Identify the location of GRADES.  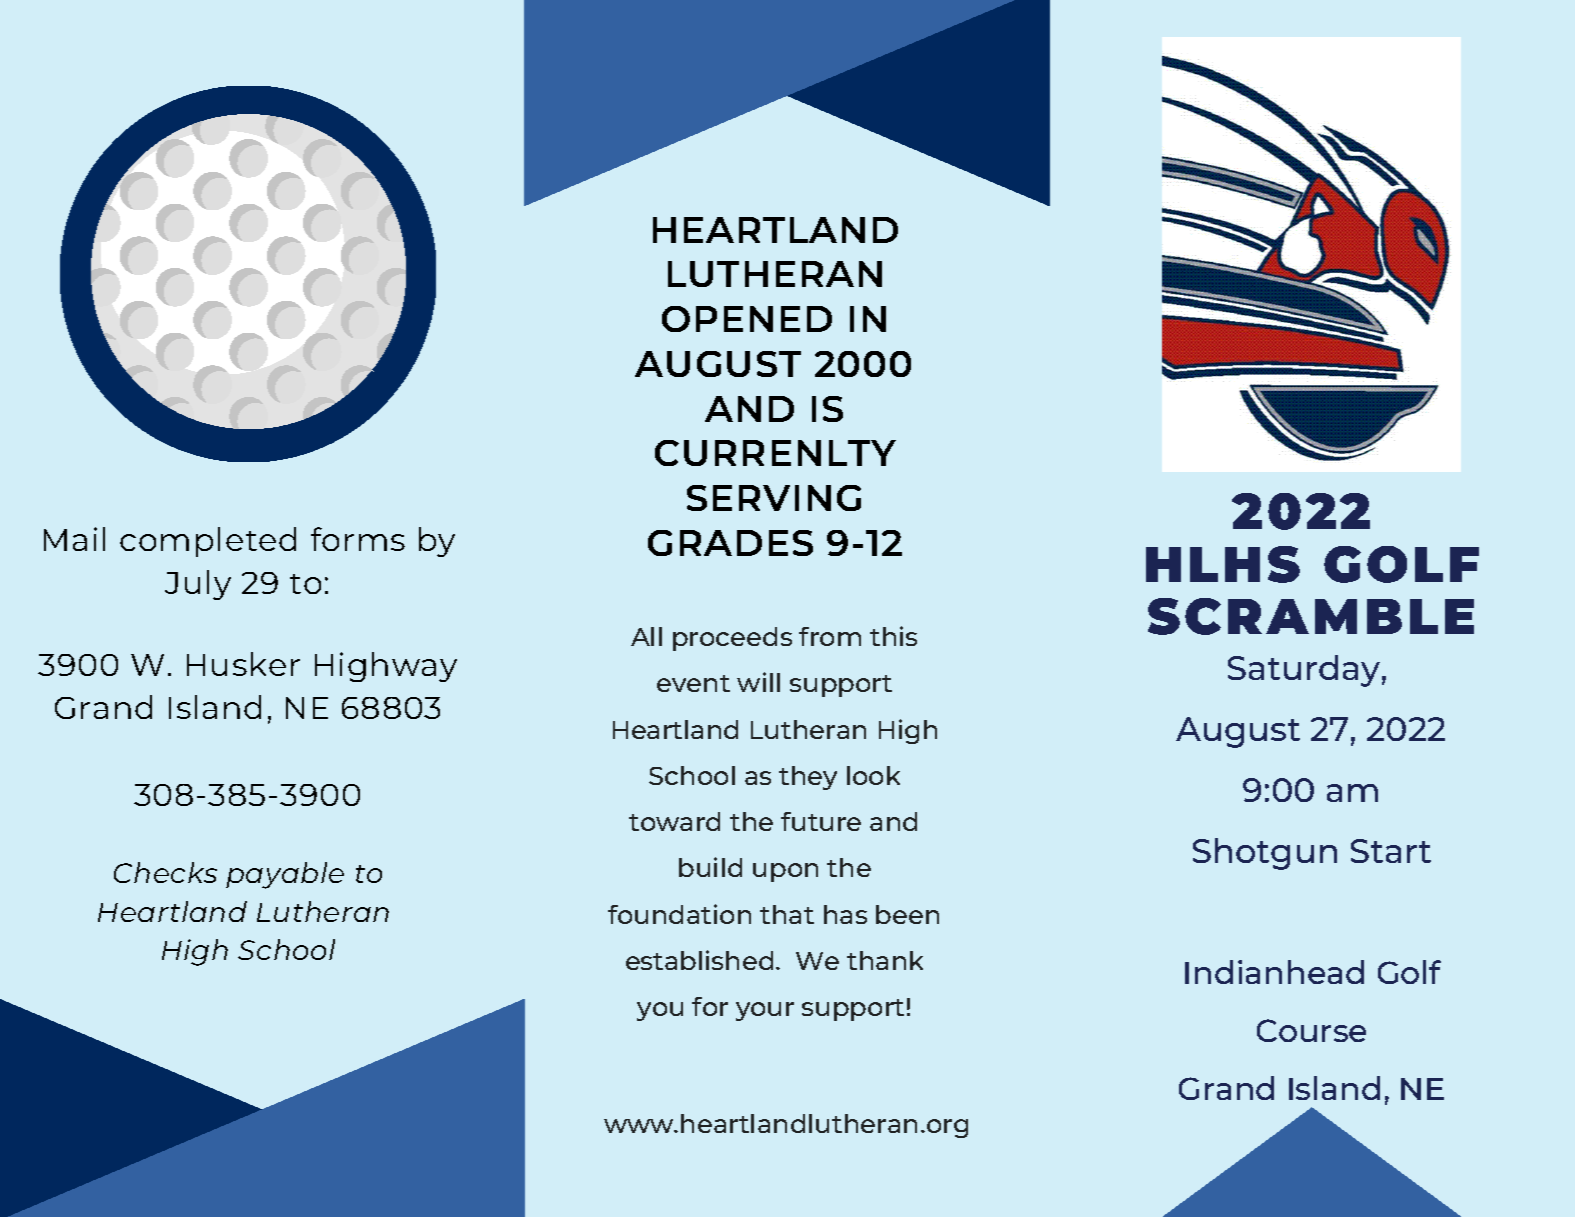
(730, 543).
